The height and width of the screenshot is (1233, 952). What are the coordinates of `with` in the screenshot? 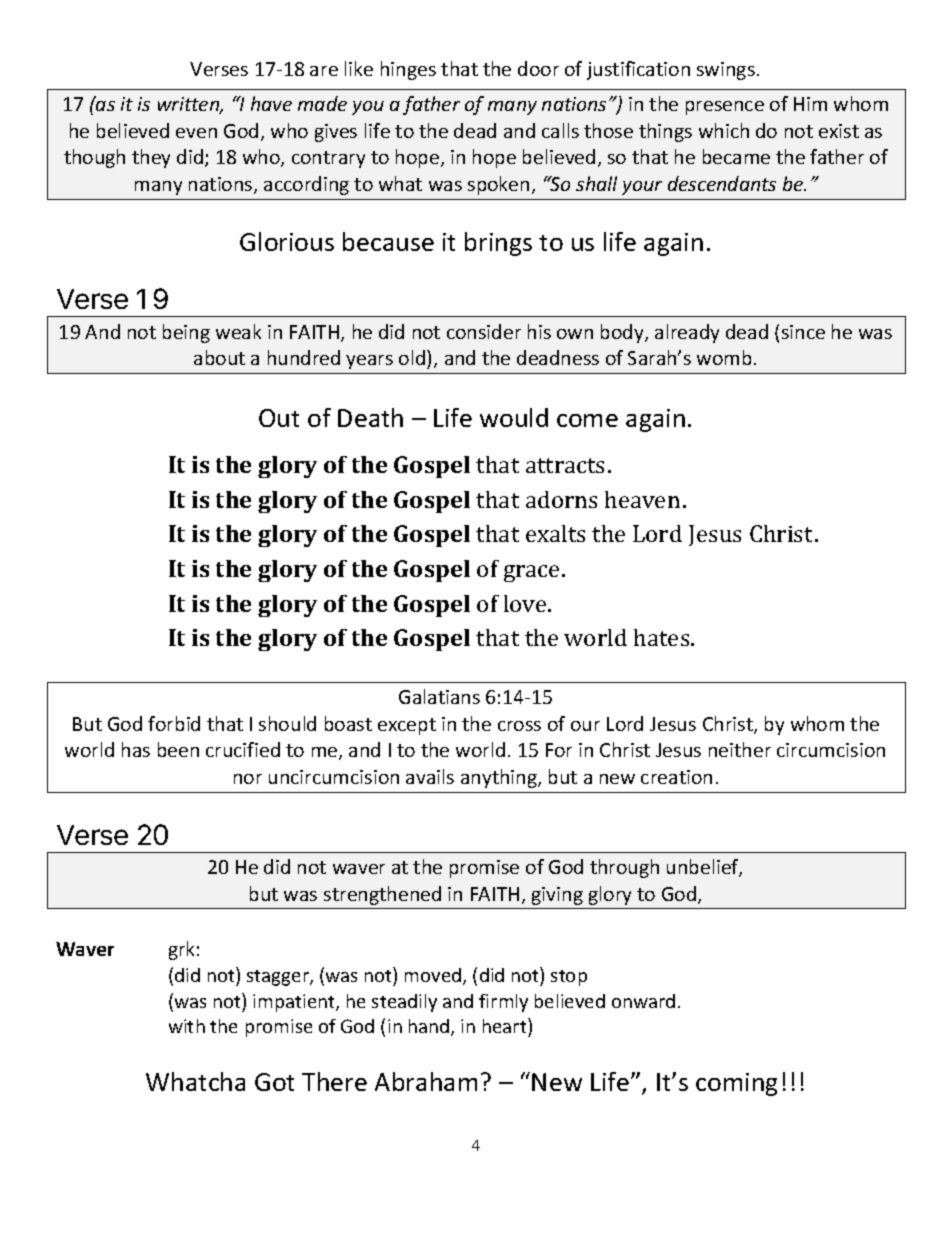 It's located at (187, 1026).
